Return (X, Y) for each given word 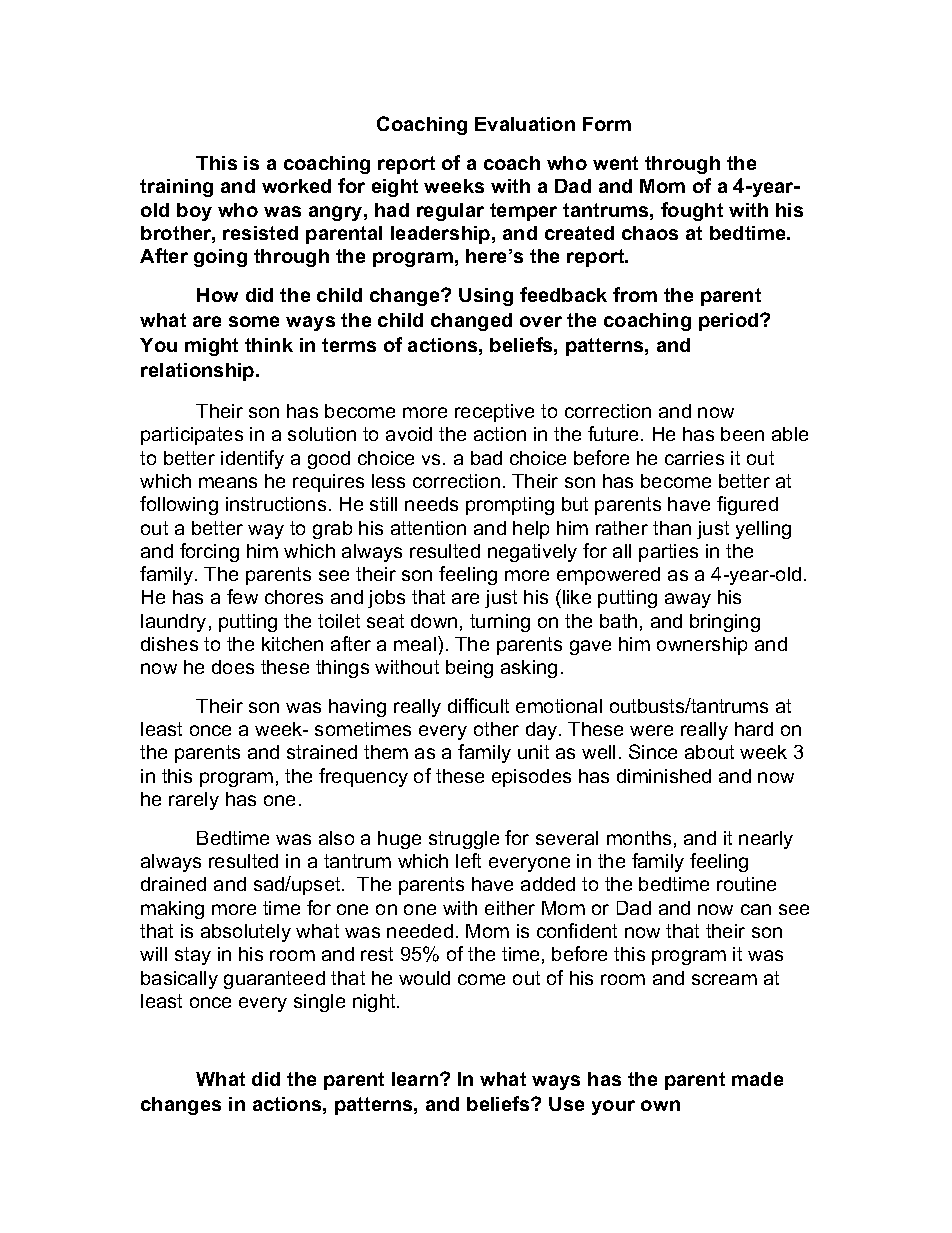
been (742, 434)
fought (692, 211)
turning (500, 623)
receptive (494, 413)
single (319, 1003)
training (176, 188)
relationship (199, 372)
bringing (725, 623)
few (242, 596)
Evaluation (525, 124)
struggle (464, 840)
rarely (194, 801)
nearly (766, 840)
